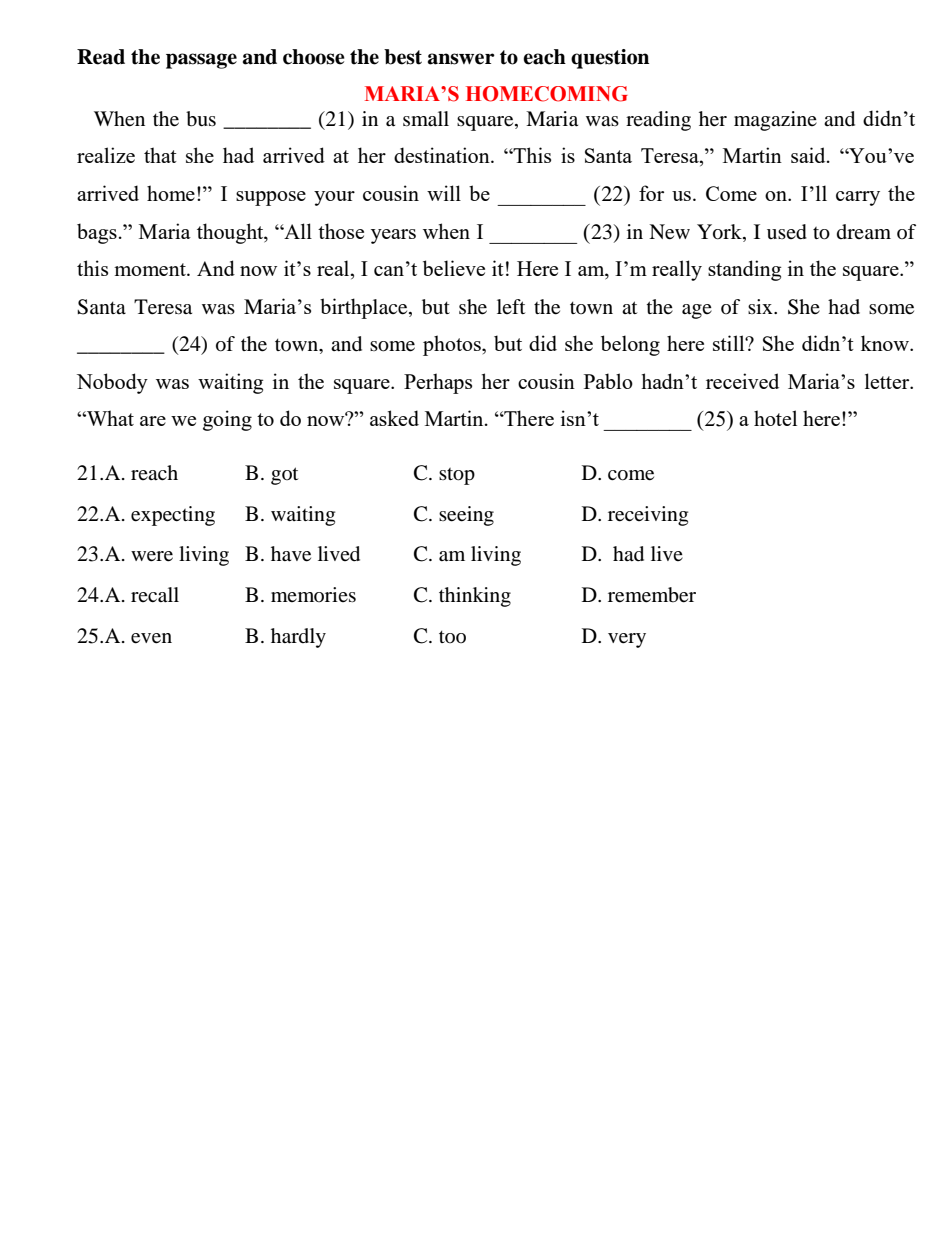 The height and width of the document is (1233, 952). What do you see at coordinates (511, 306) in the document?
I see `left` at bounding box center [511, 306].
